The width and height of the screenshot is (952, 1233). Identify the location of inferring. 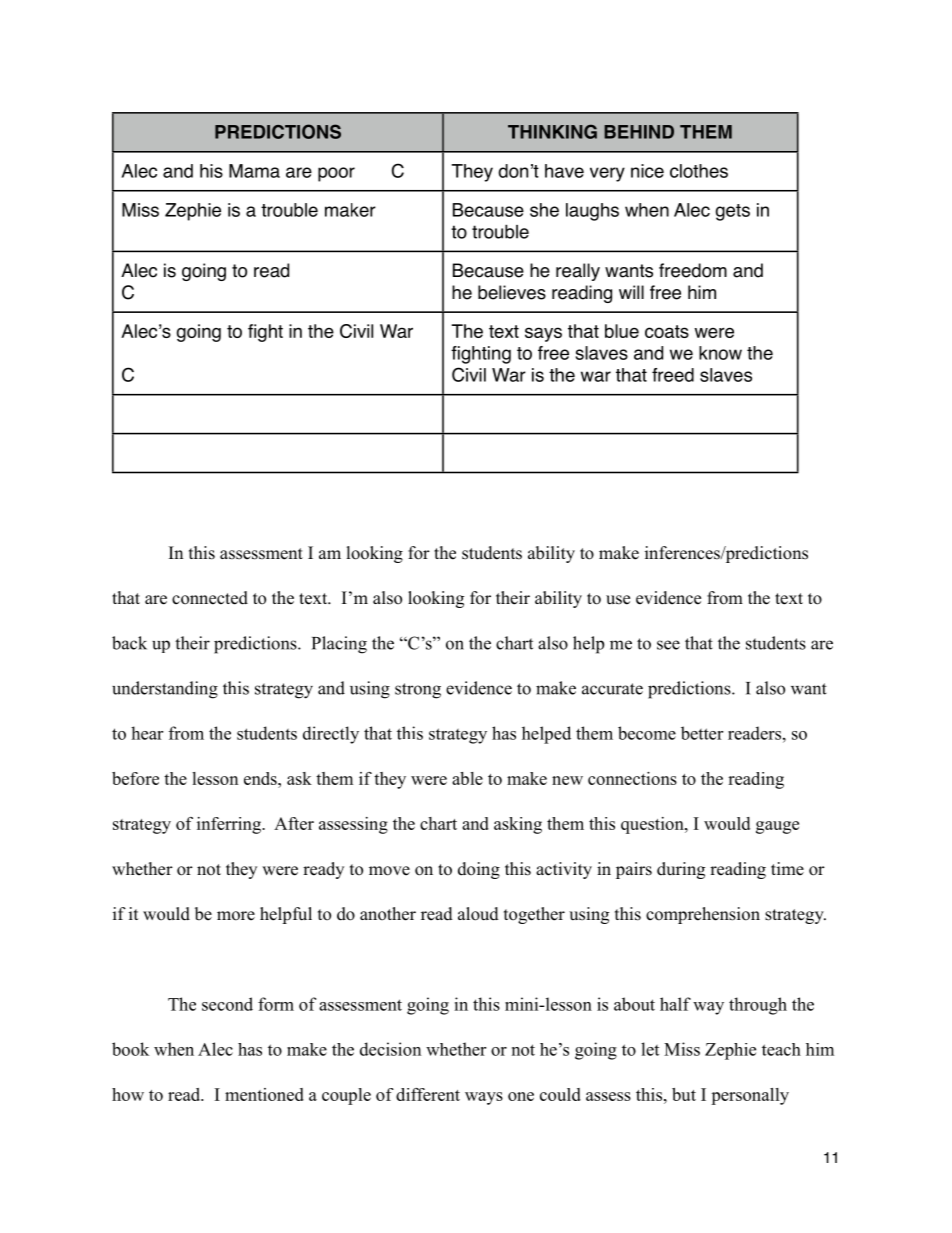
(230, 825).
